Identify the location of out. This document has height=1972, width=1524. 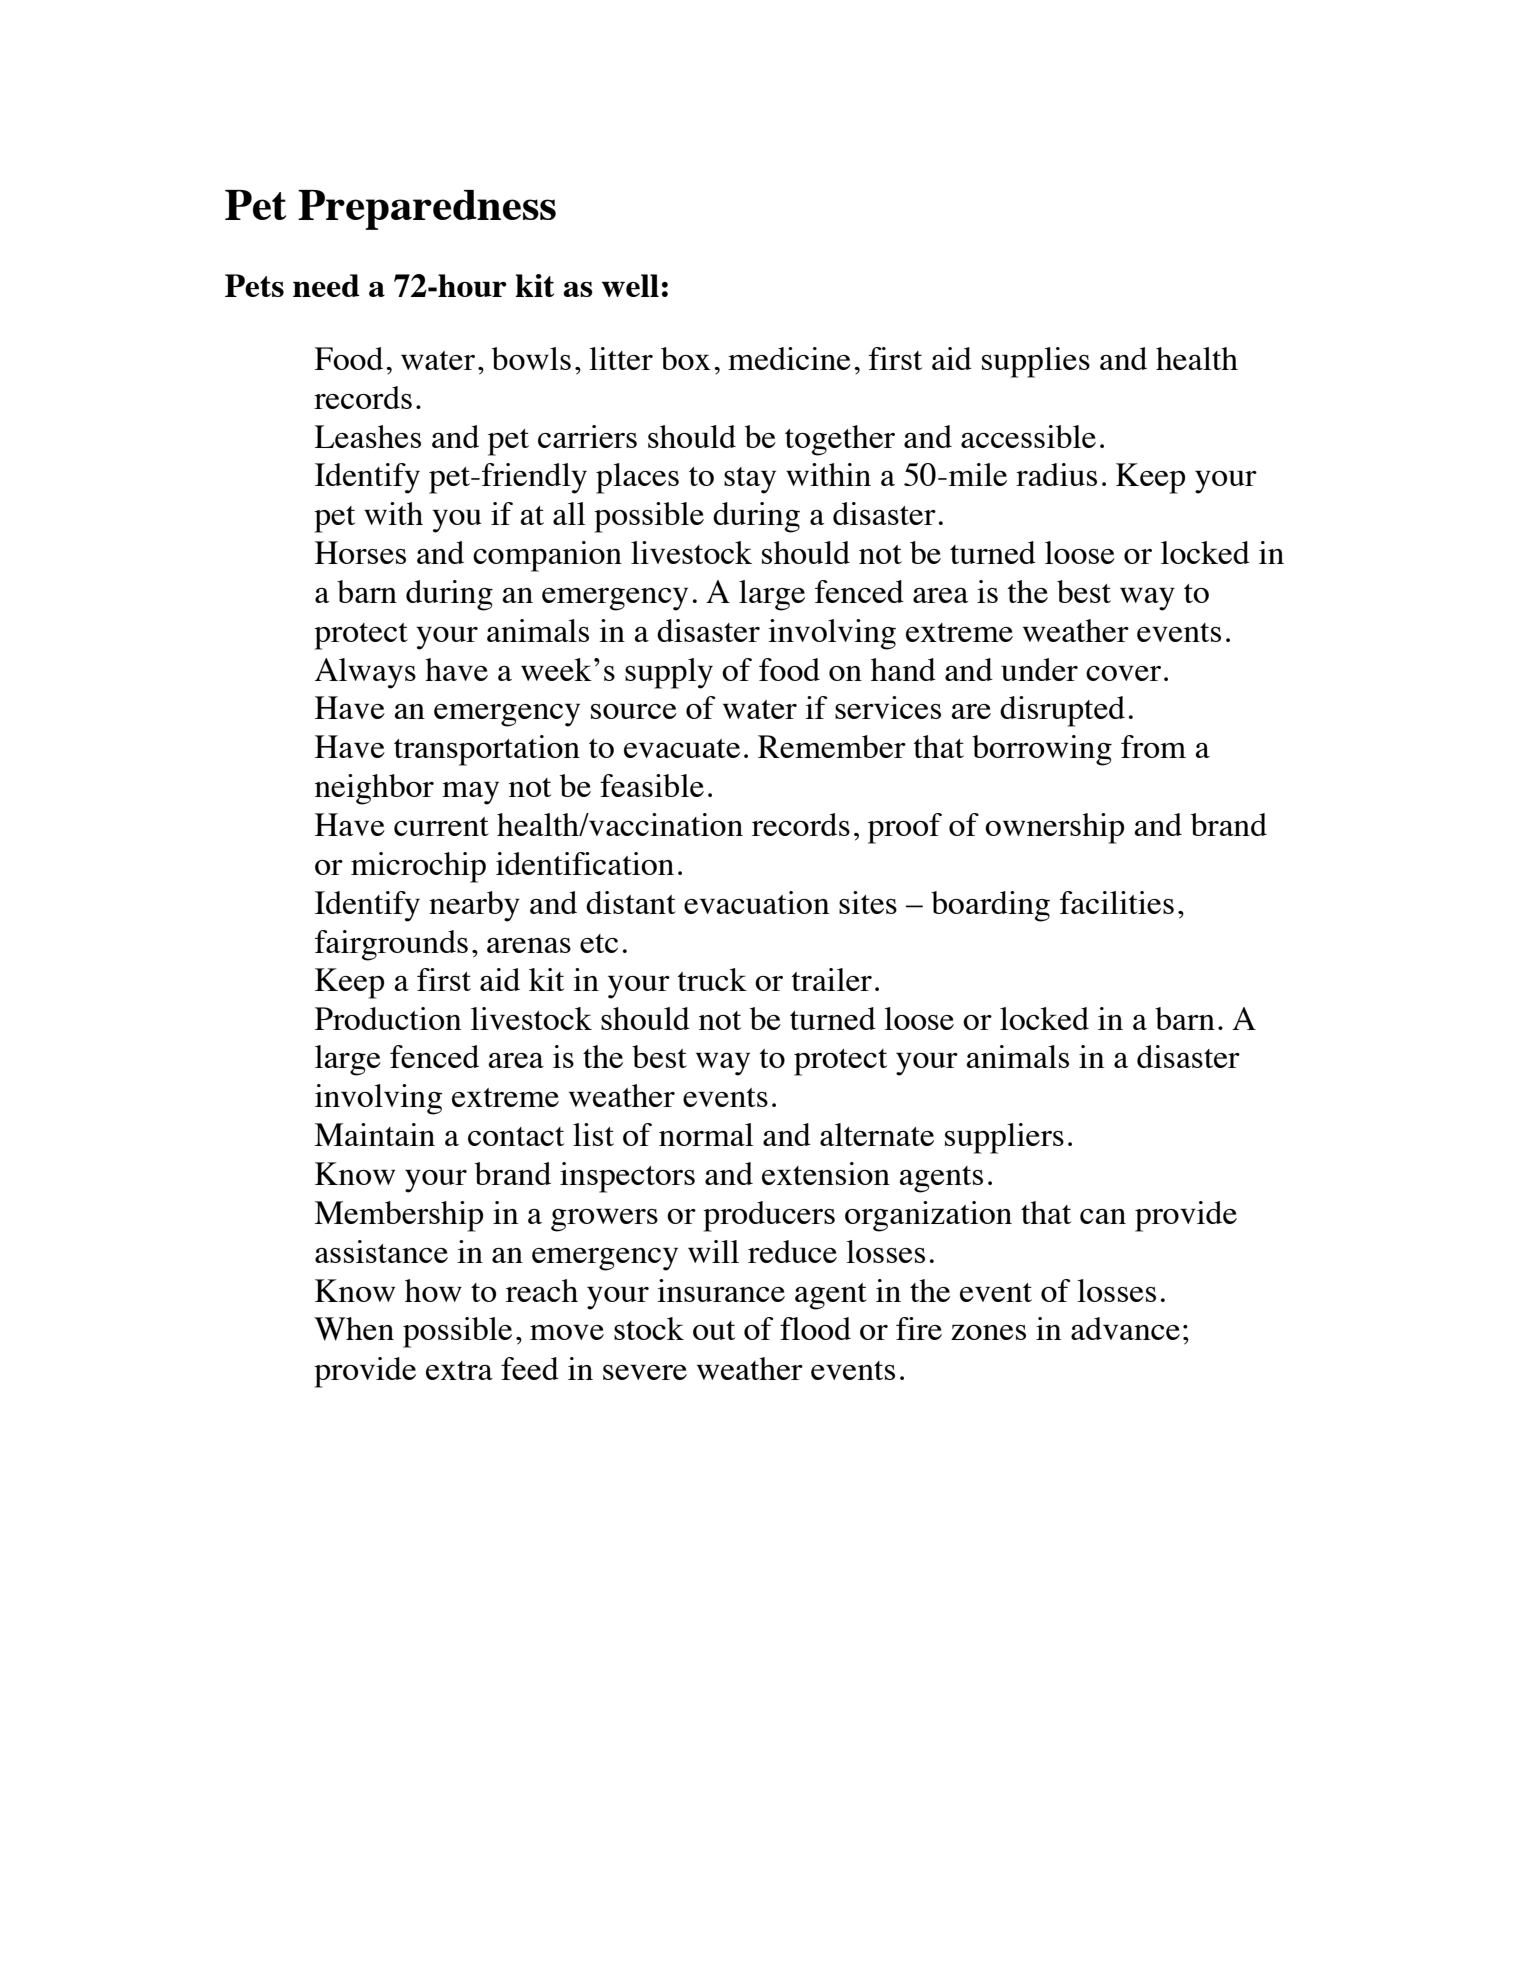
(714, 1330).
